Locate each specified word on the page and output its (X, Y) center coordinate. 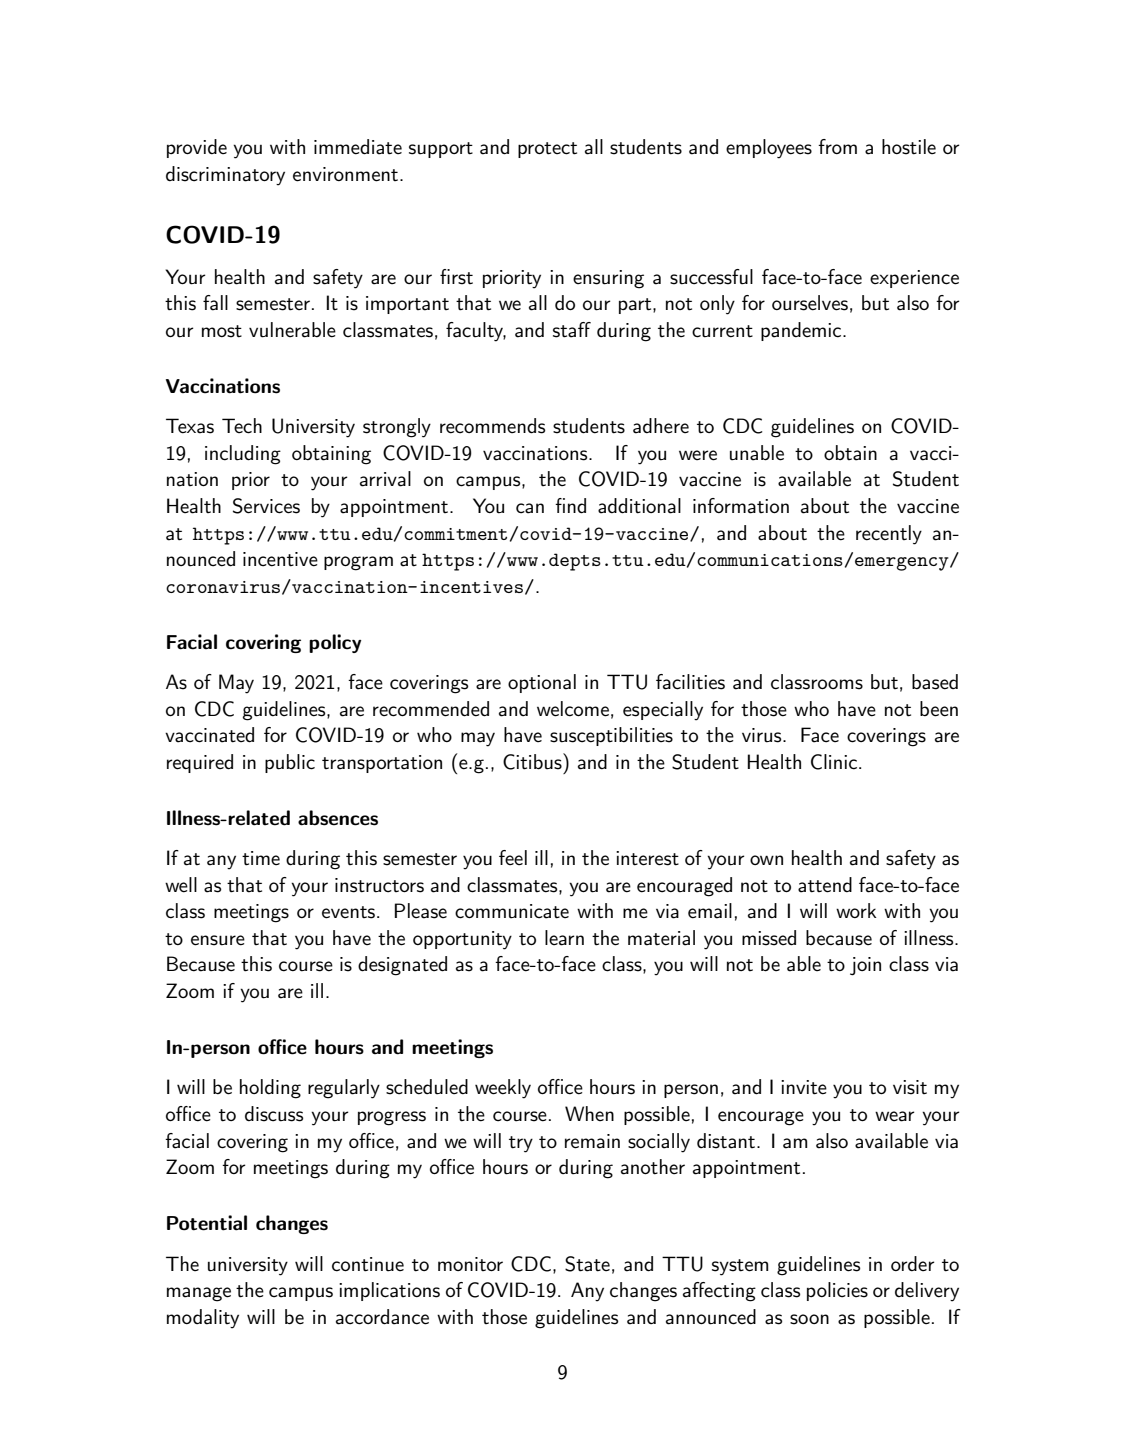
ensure (218, 940)
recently (889, 535)
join (865, 966)
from (837, 146)
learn (564, 938)
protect (547, 150)
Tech (242, 426)
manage (199, 1294)
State (587, 1264)
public (290, 763)
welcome (573, 709)
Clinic (835, 762)
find (570, 506)
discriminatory (225, 176)
